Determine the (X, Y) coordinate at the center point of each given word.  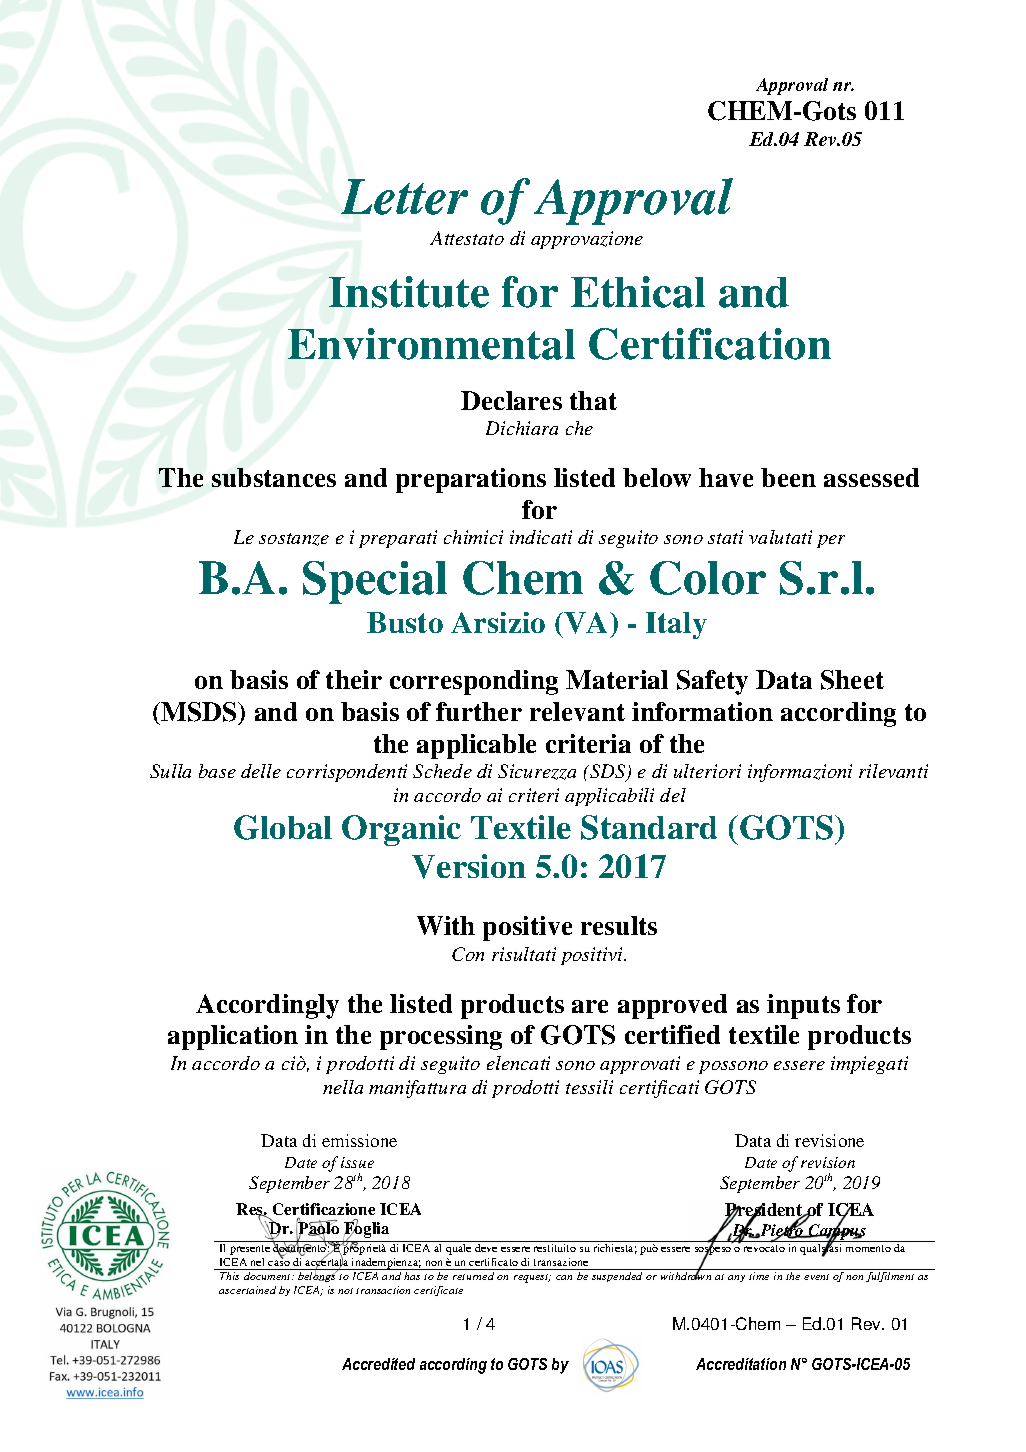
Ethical (638, 292)
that (593, 400)
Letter (404, 197)
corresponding (474, 682)
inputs (803, 1006)
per (831, 541)
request (532, 1278)
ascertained (247, 1290)
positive (527, 928)
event (816, 1277)
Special (375, 582)
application (233, 1037)
